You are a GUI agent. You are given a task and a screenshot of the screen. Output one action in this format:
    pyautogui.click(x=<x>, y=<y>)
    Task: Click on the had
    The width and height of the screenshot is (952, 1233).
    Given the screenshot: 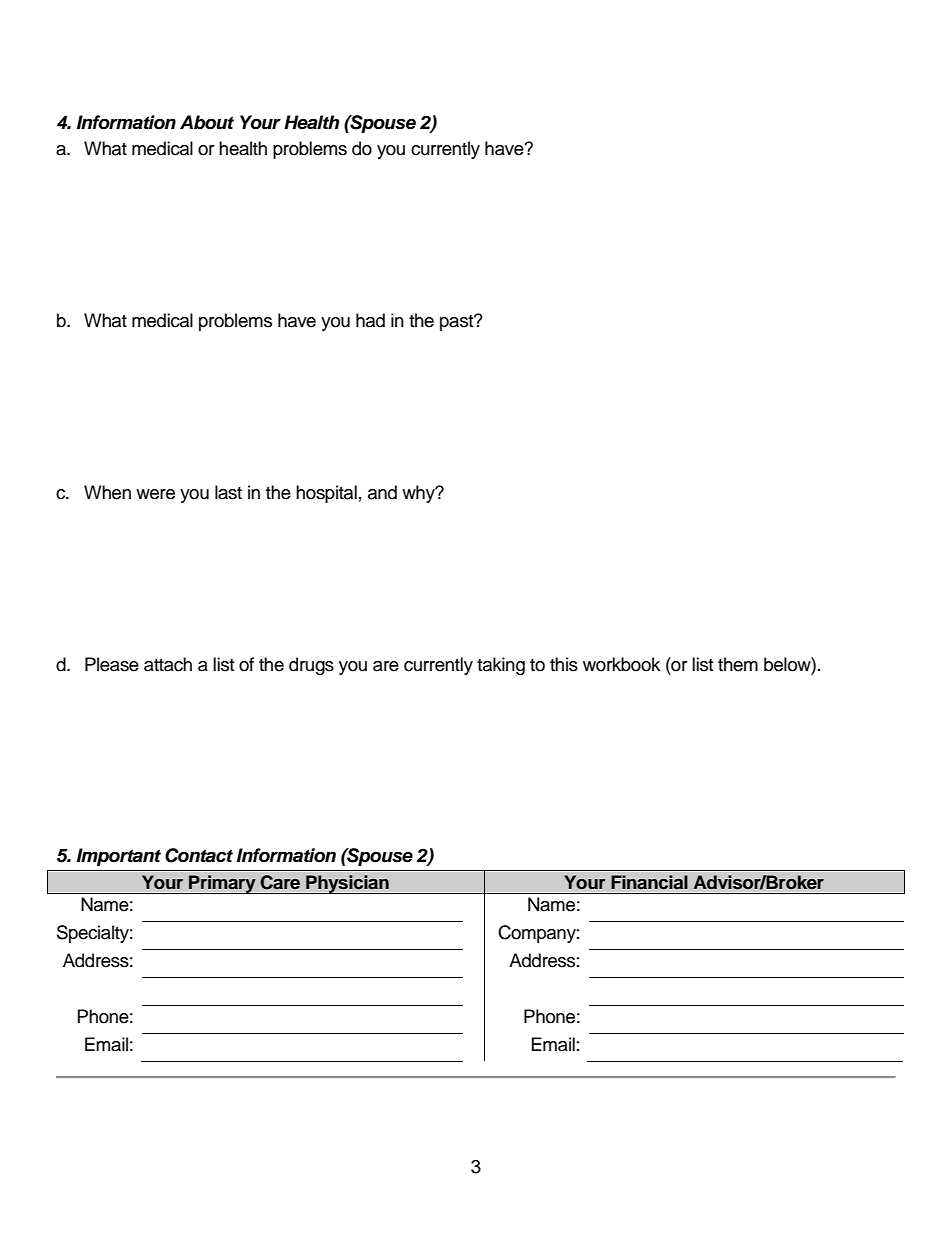 What is the action you would take?
    pyautogui.click(x=370, y=320)
